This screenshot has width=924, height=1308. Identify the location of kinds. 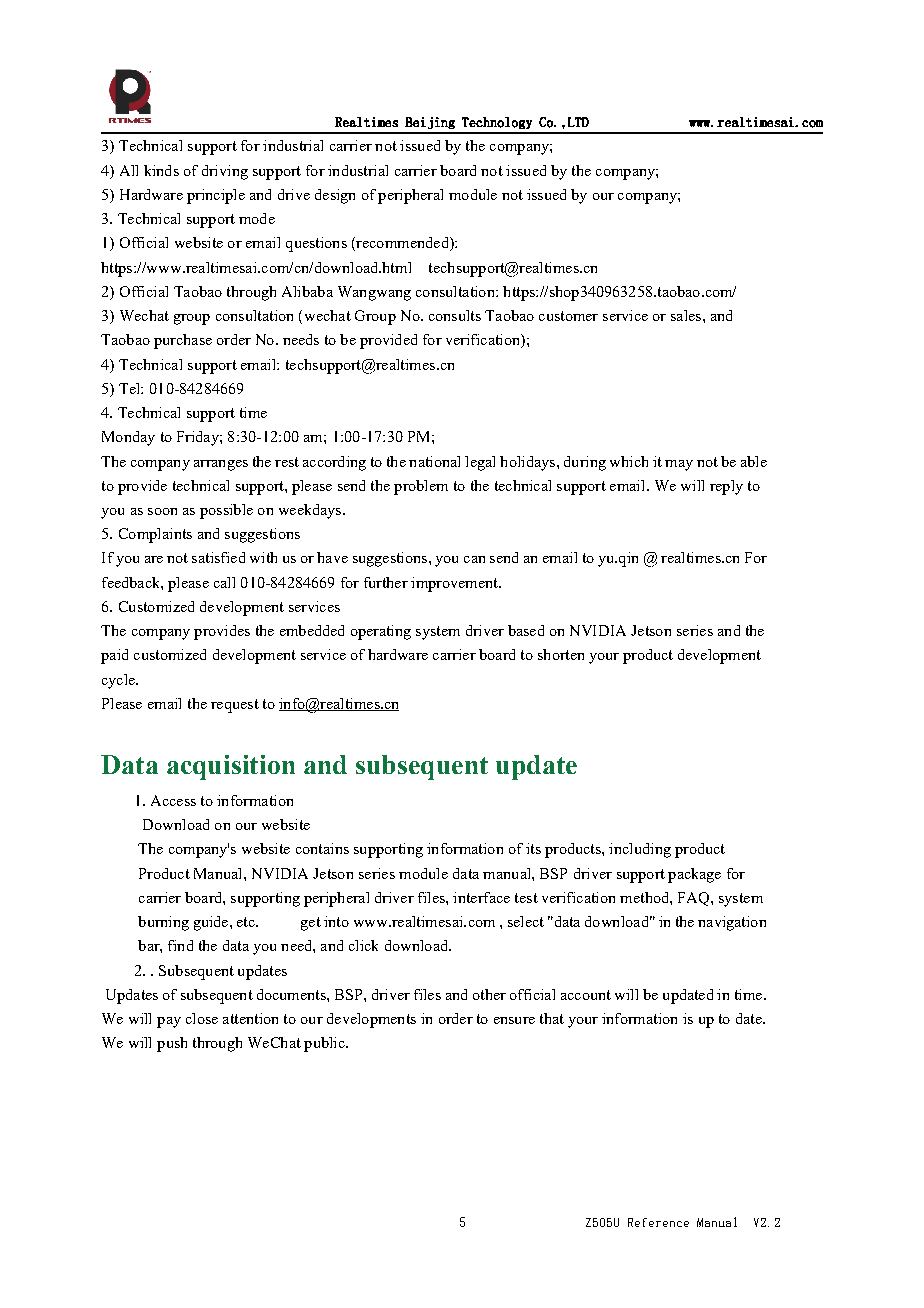
(161, 170).
